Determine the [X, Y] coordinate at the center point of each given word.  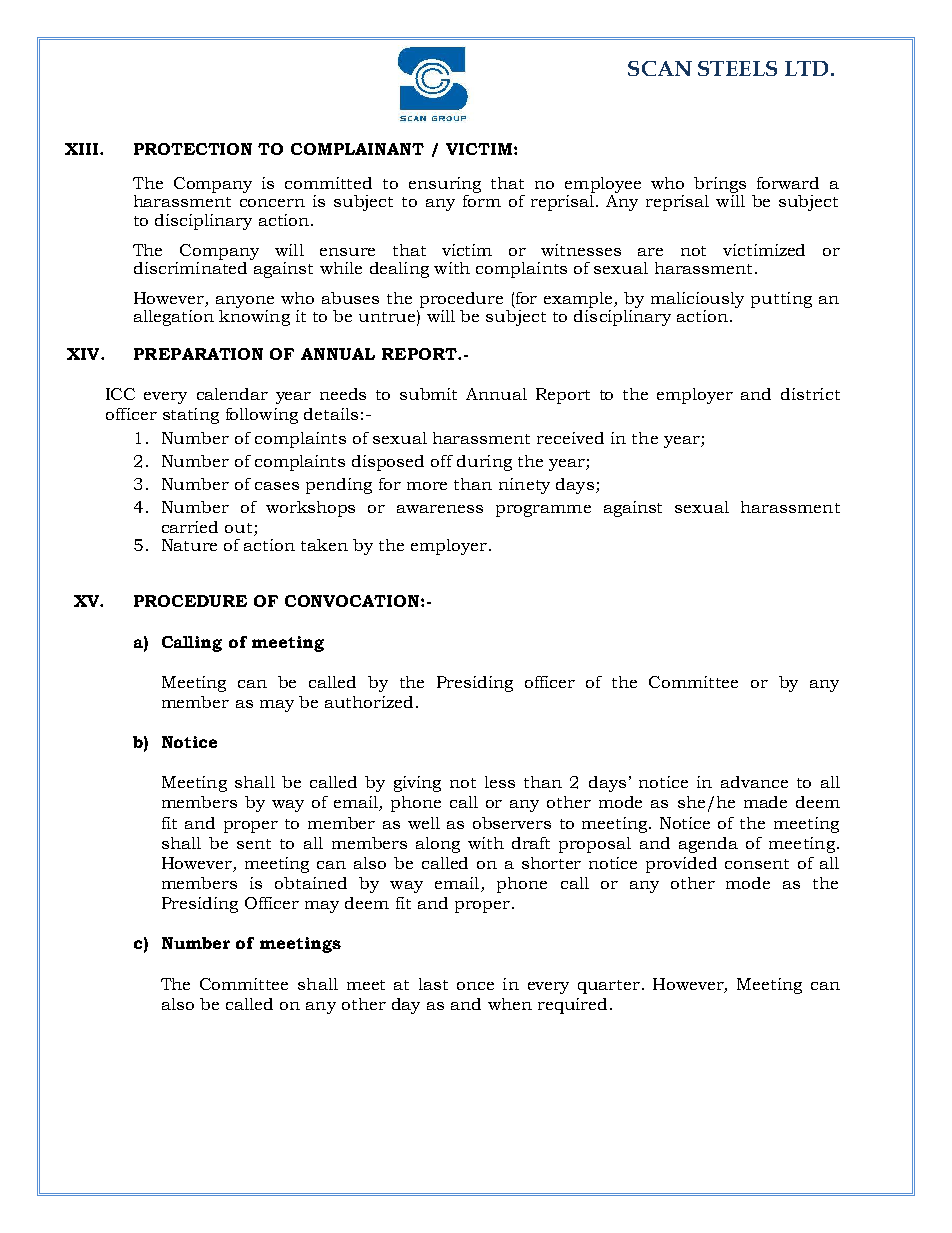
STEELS [737, 68]
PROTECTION [193, 149]
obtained [311, 883]
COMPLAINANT [357, 149]
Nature [189, 545]
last [433, 984]
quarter [609, 987]
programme [543, 511]
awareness [440, 509]
